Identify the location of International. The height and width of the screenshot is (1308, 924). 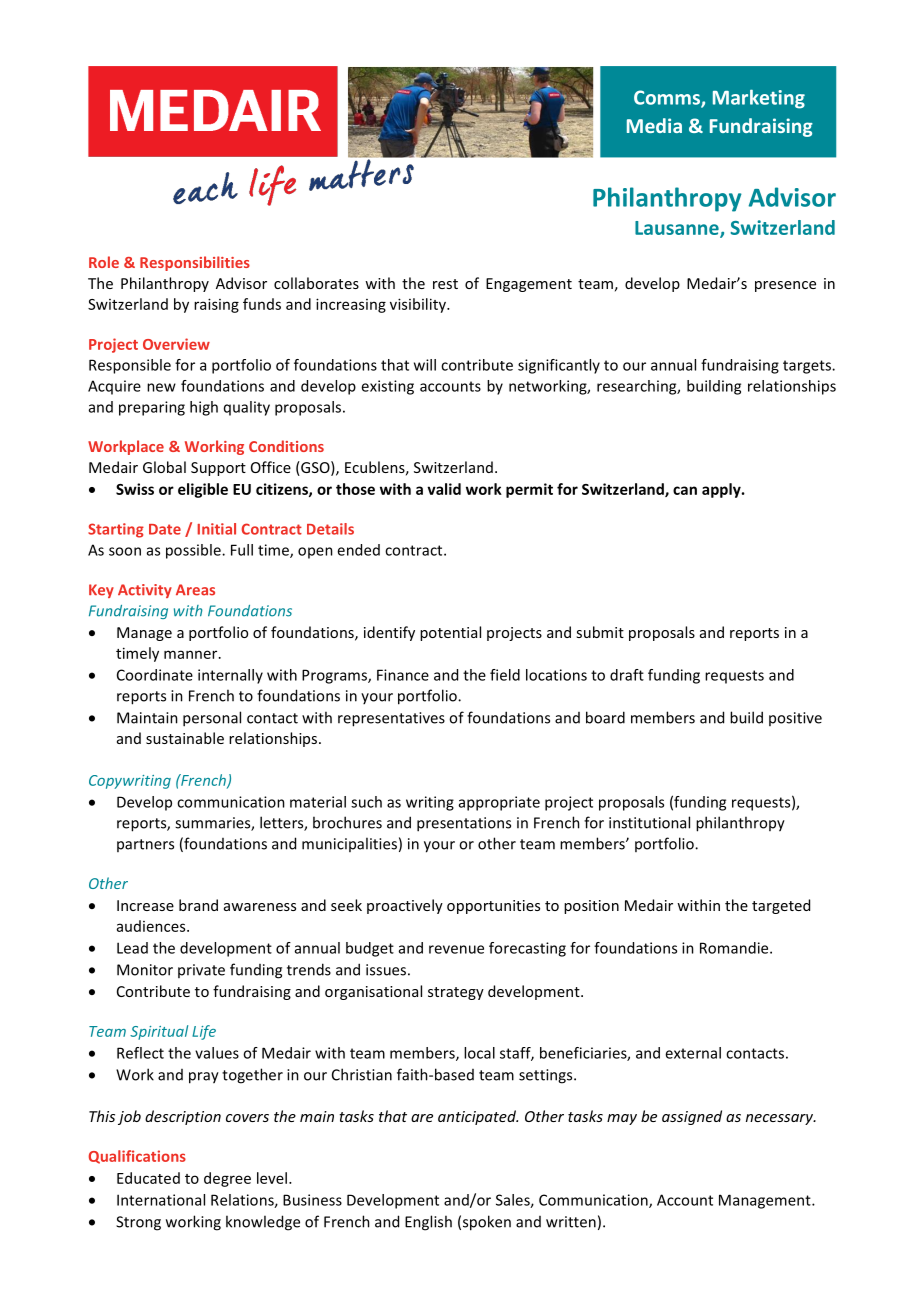
(161, 1200).
